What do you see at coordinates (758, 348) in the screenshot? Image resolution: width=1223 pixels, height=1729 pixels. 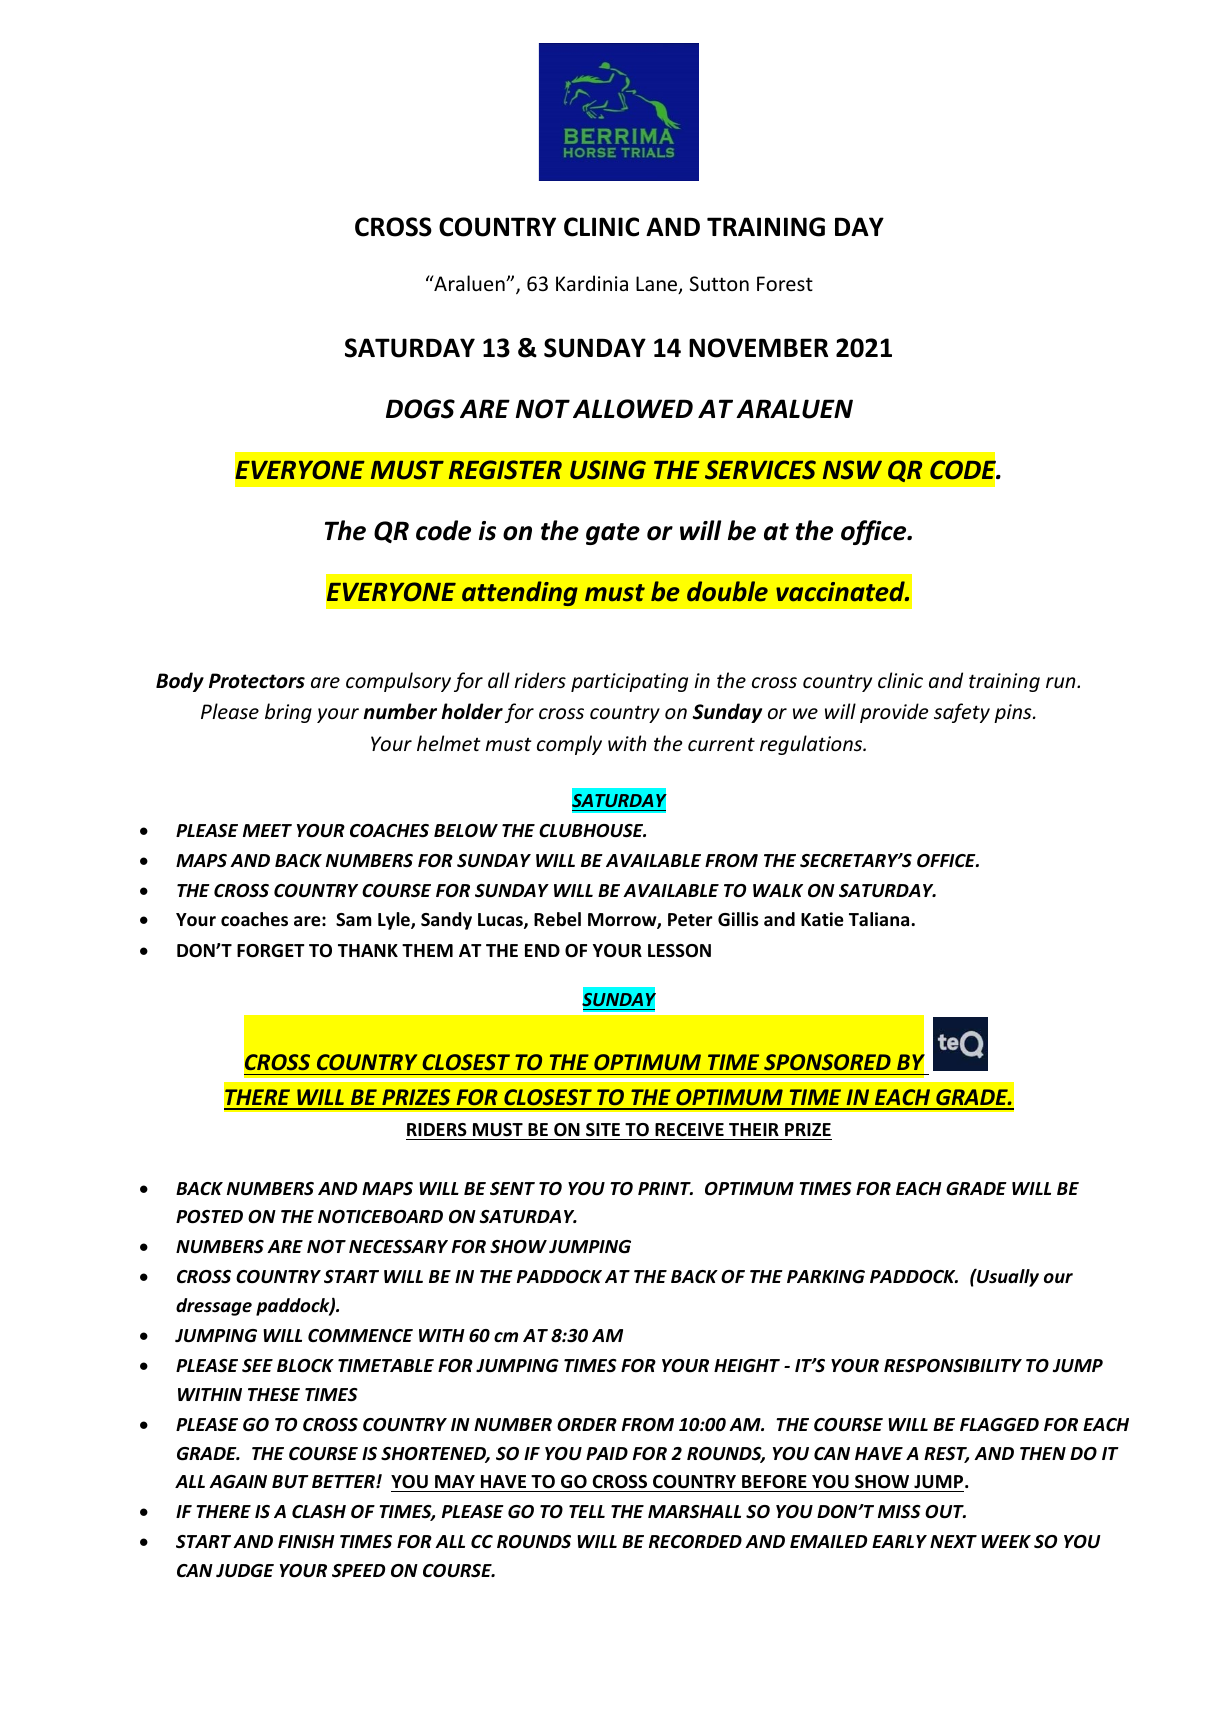 I see `NOVEMBER` at bounding box center [758, 348].
